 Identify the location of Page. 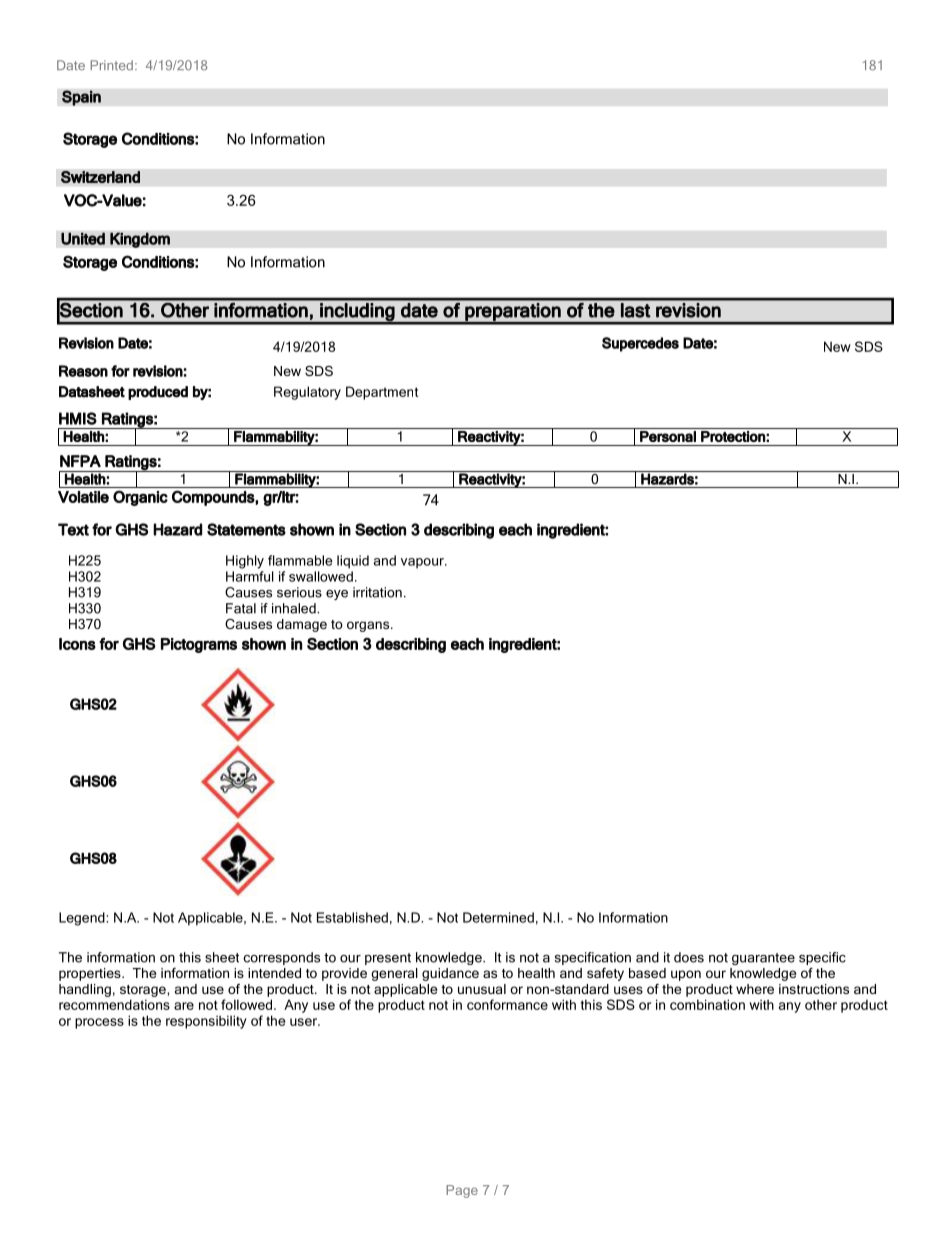
(462, 1191).
